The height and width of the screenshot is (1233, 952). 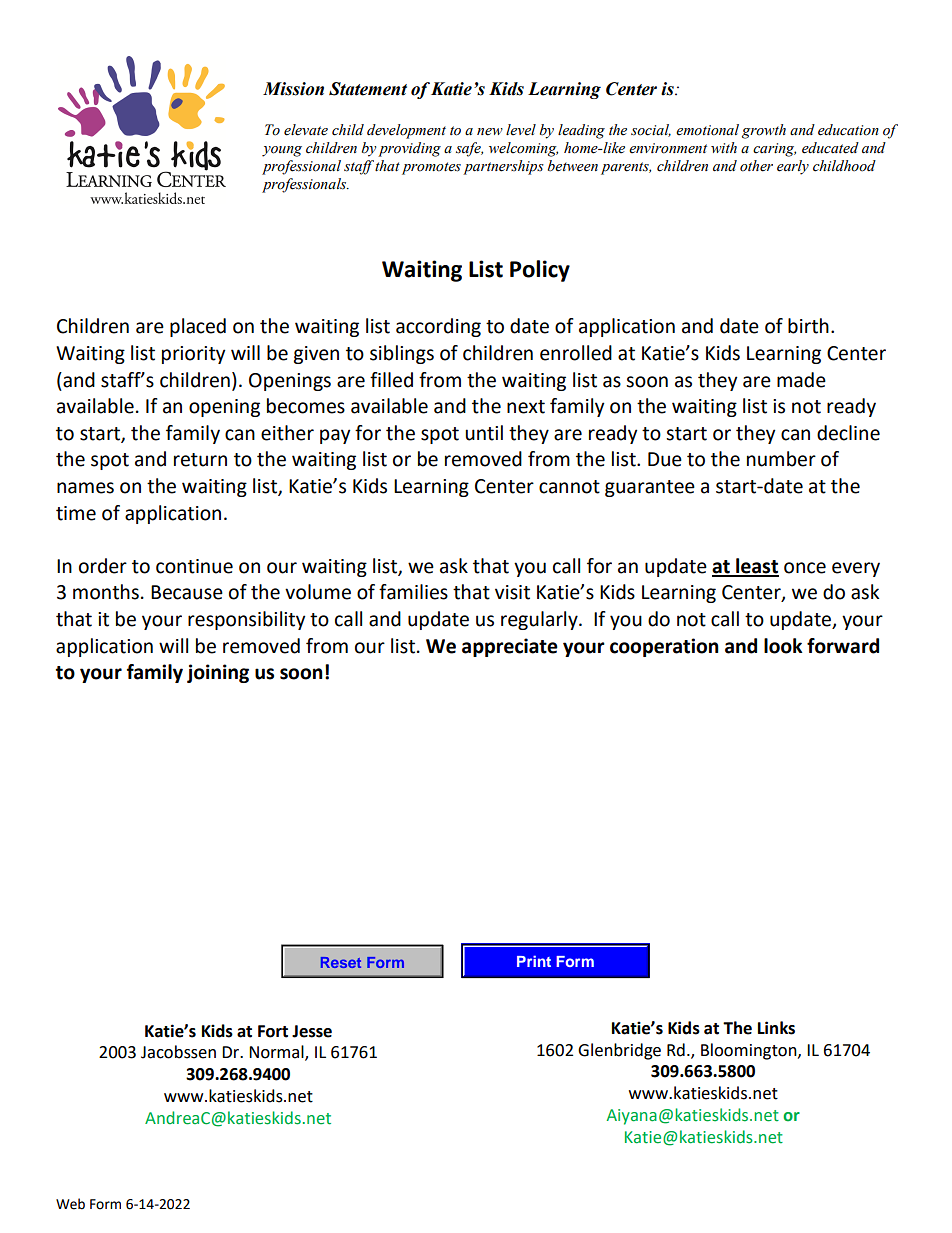 I want to click on young, so click(x=282, y=151).
